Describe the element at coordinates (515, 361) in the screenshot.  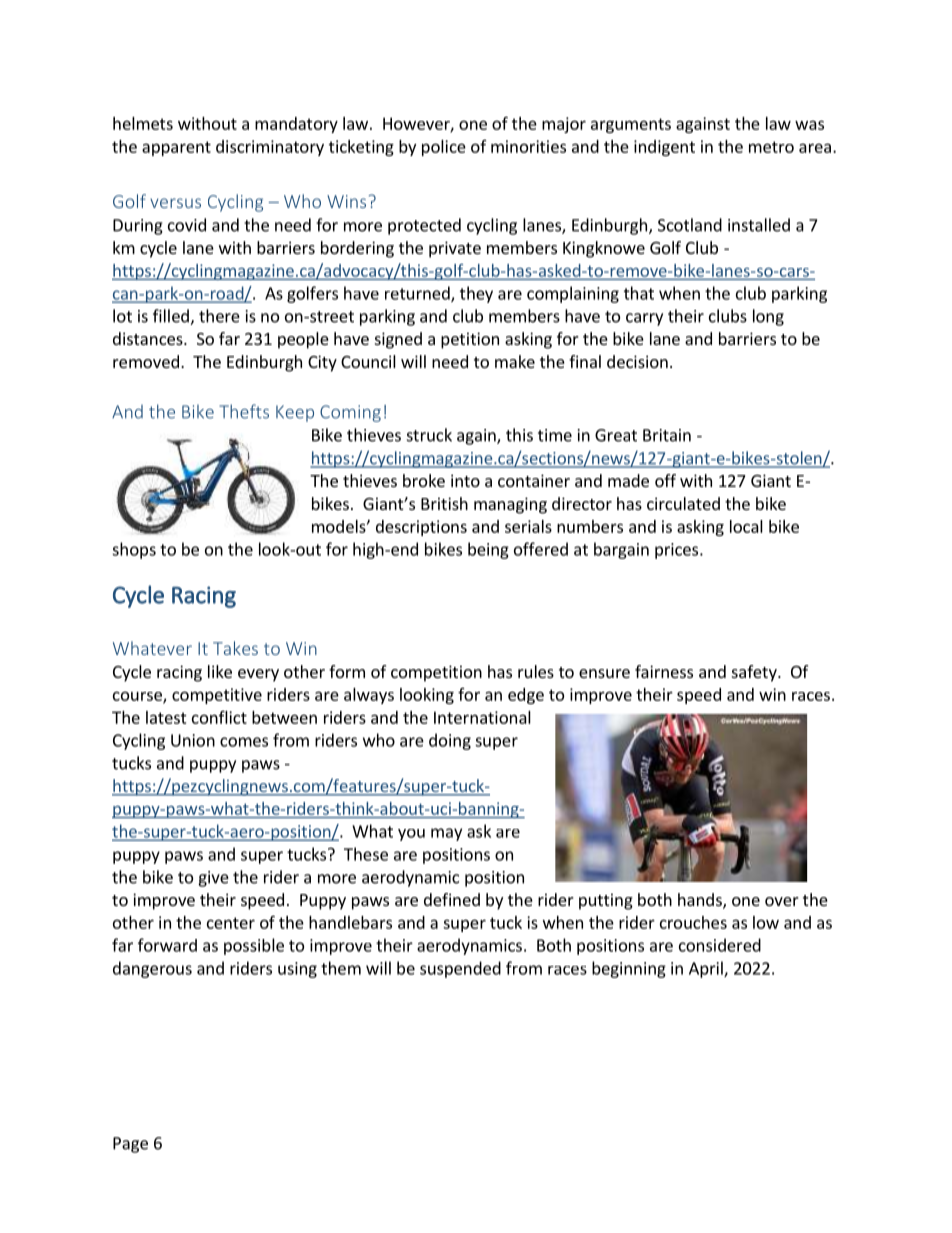
I see `make` at that location.
